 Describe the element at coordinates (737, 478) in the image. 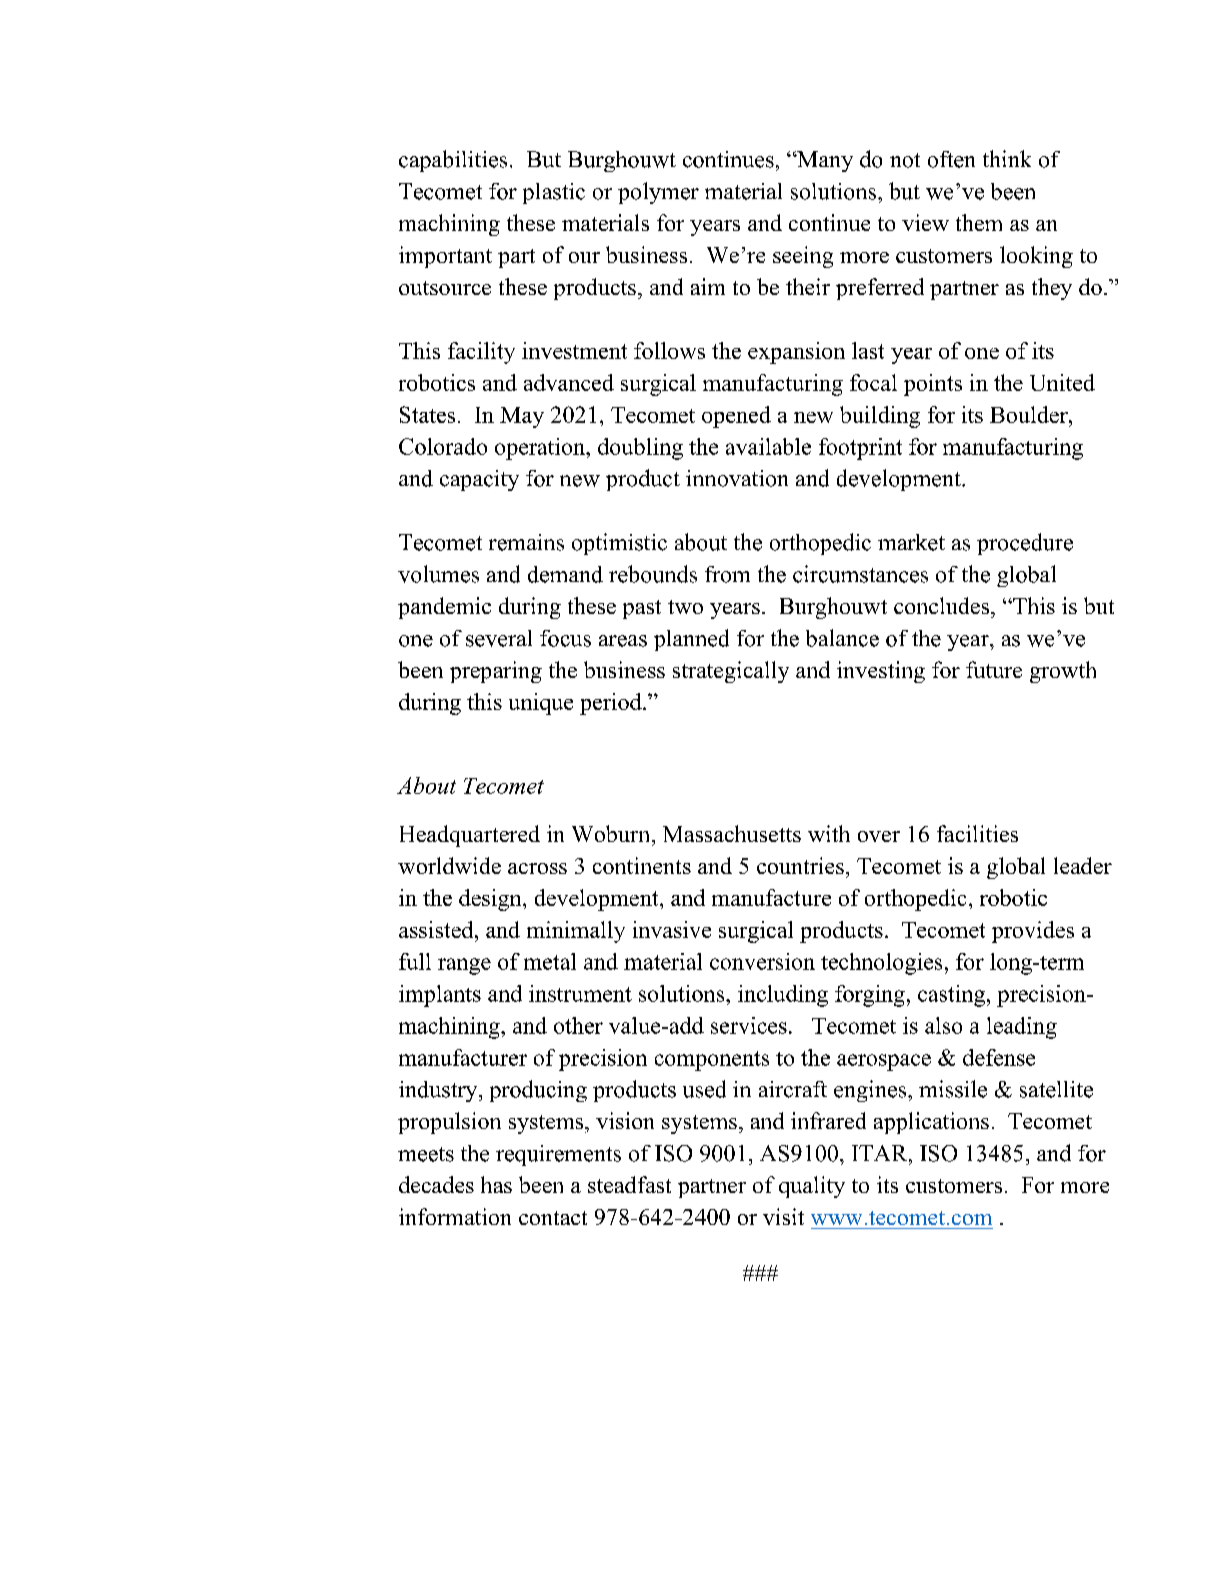

I see `innovation` at that location.
